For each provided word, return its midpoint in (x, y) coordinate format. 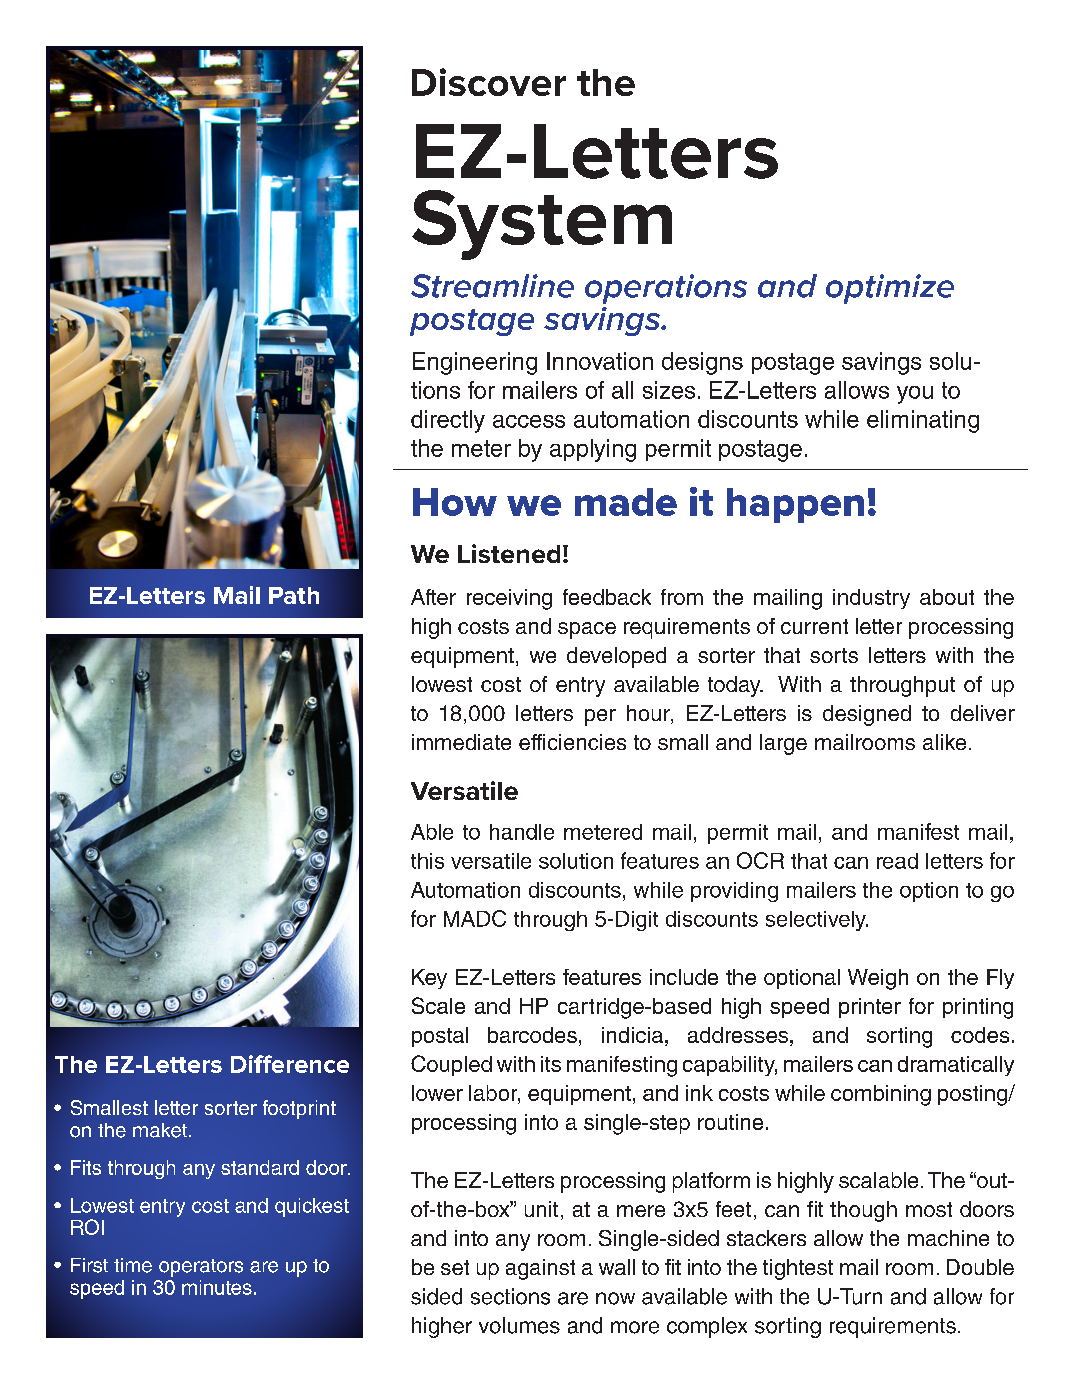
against (540, 1269)
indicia (632, 1035)
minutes (217, 1287)
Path (294, 595)
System (542, 225)
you (915, 395)
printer (870, 1008)
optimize (890, 289)
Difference (290, 1064)
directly (448, 421)
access (529, 421)
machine (948, 1238)
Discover (489, 82)
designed (867, 715)
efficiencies (572, 742)
